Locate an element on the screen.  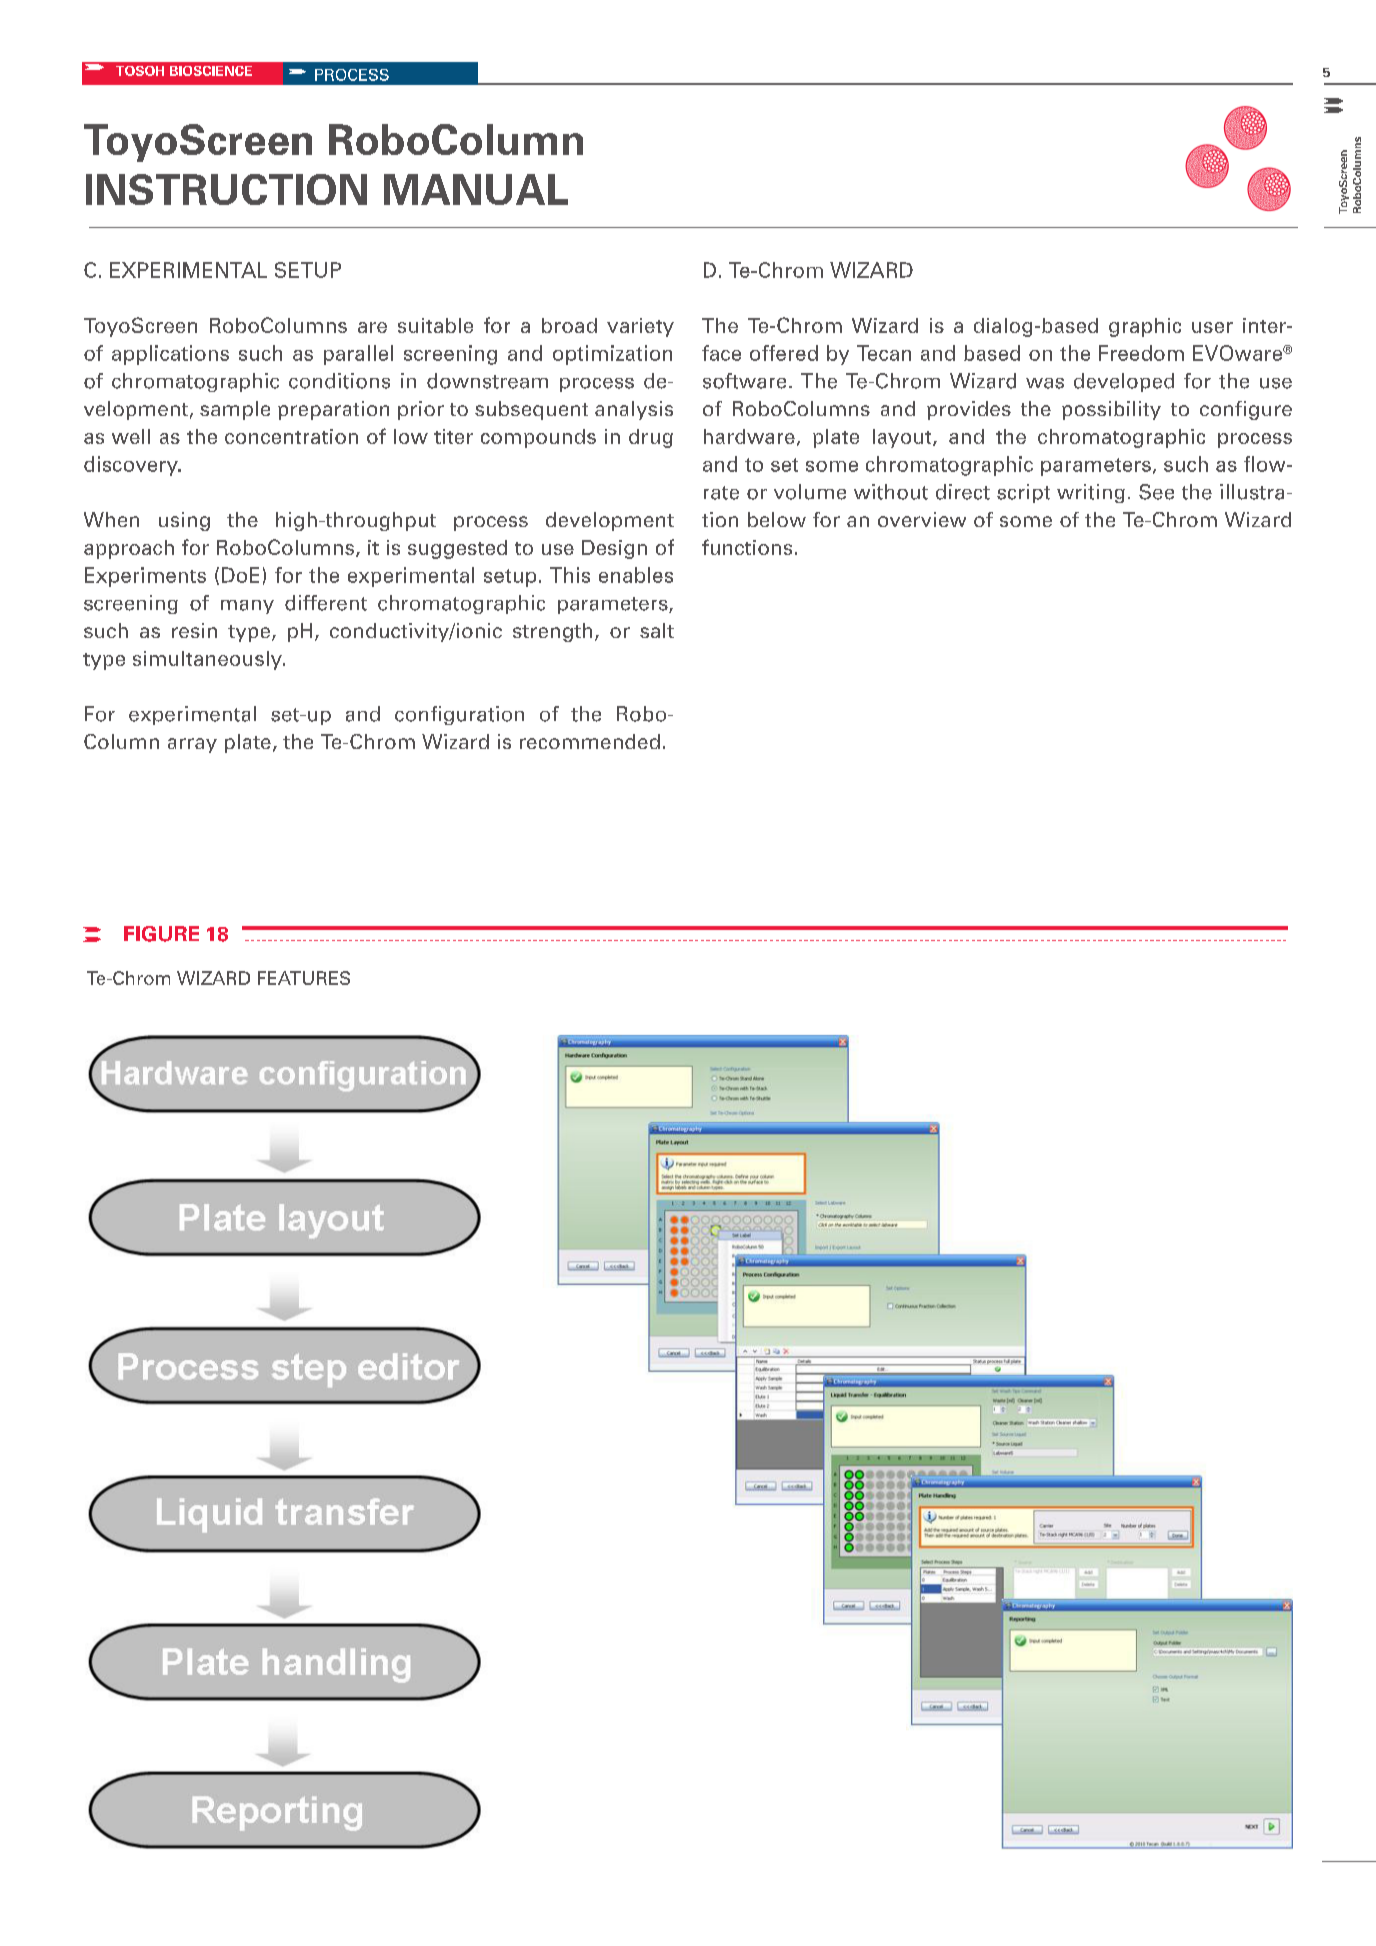
MANUAL is located at coordinates (476, 189).
